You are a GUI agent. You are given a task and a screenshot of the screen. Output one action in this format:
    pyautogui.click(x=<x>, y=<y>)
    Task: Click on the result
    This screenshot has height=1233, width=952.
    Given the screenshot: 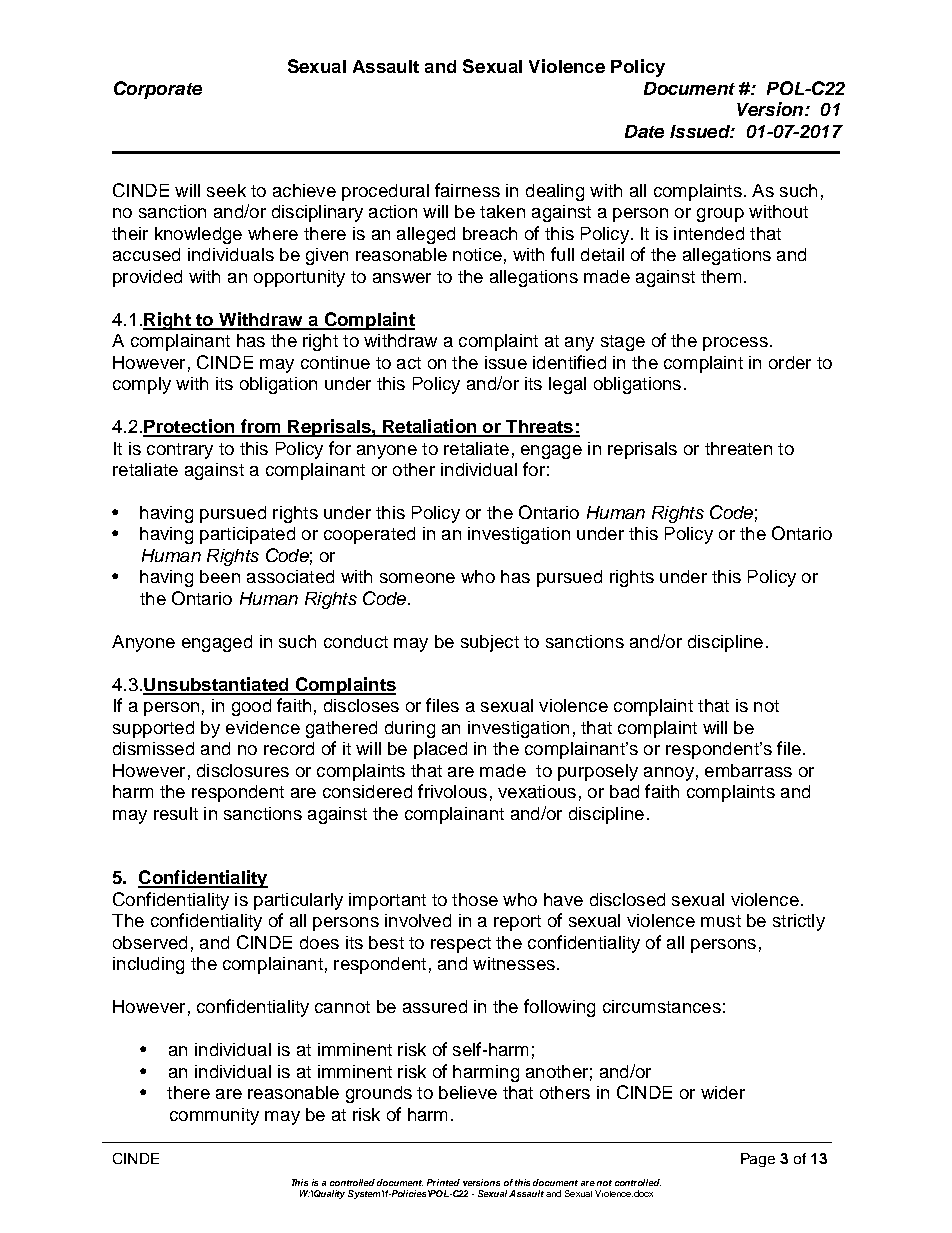 What is the action you would take?
    pyautogui.click(x=176, y=813)
